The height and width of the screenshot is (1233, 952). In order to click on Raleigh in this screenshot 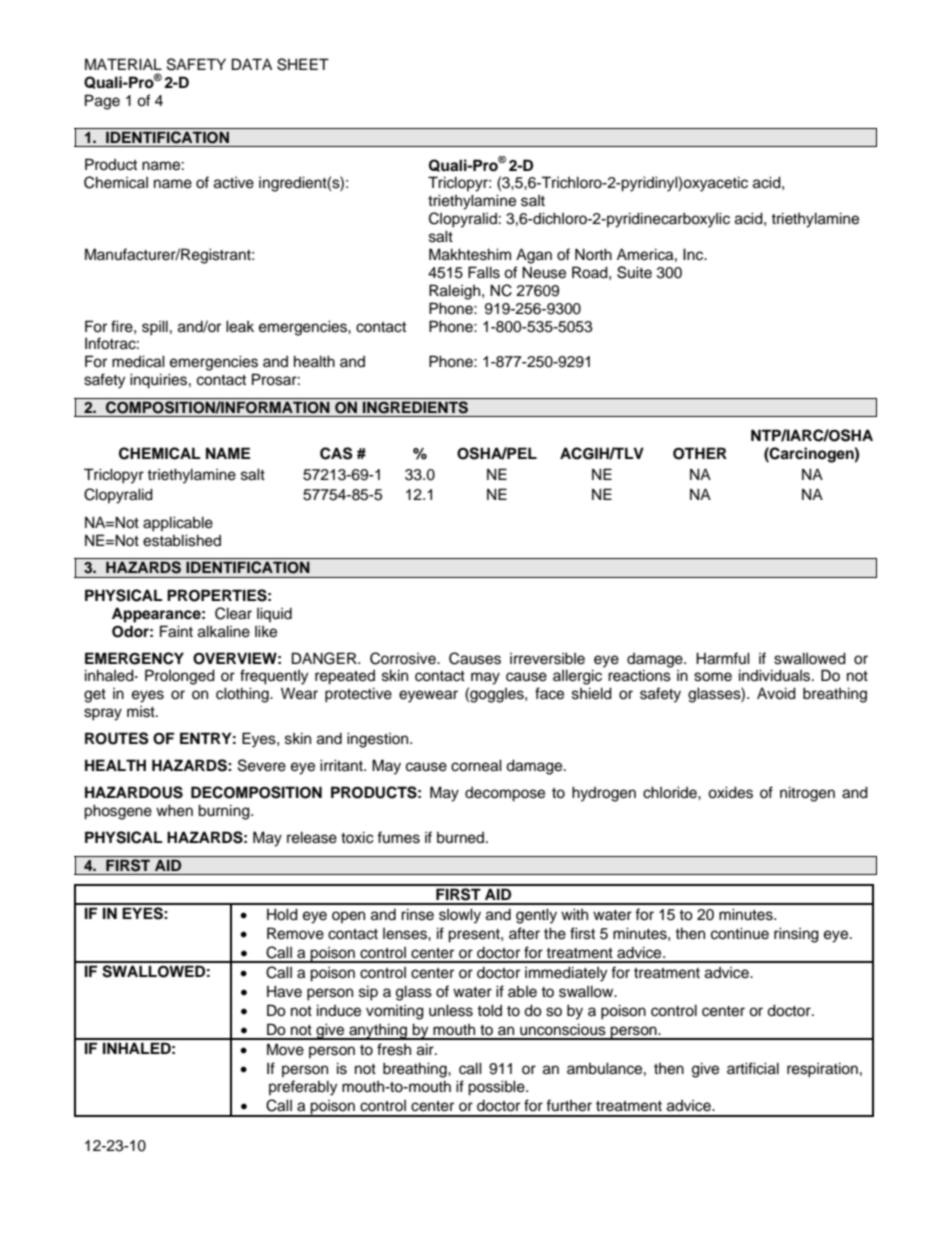, I will do `click(456, 292)`.
